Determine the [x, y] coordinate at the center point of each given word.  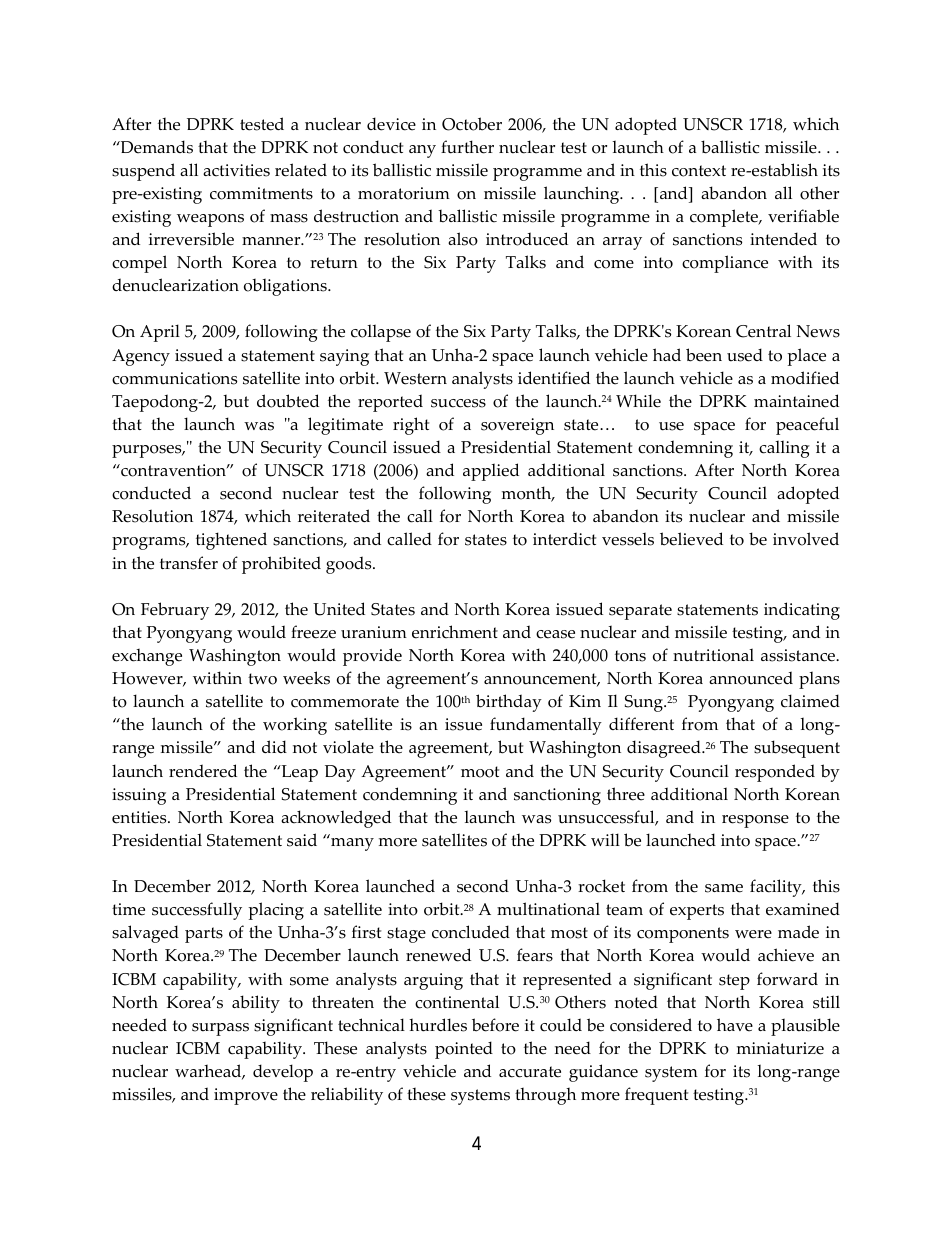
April [160, 333]
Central [763, 331]
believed [691, 539]
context [699, 171]
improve [246, 1096]
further [467, 147]
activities [236, 170]
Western [415, 378]
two [262, 679]
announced [751, 678]
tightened [231, 541]
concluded [471, 932]
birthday [509, 703]
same [724, 888]
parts [204, 935]
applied [491, 472]
